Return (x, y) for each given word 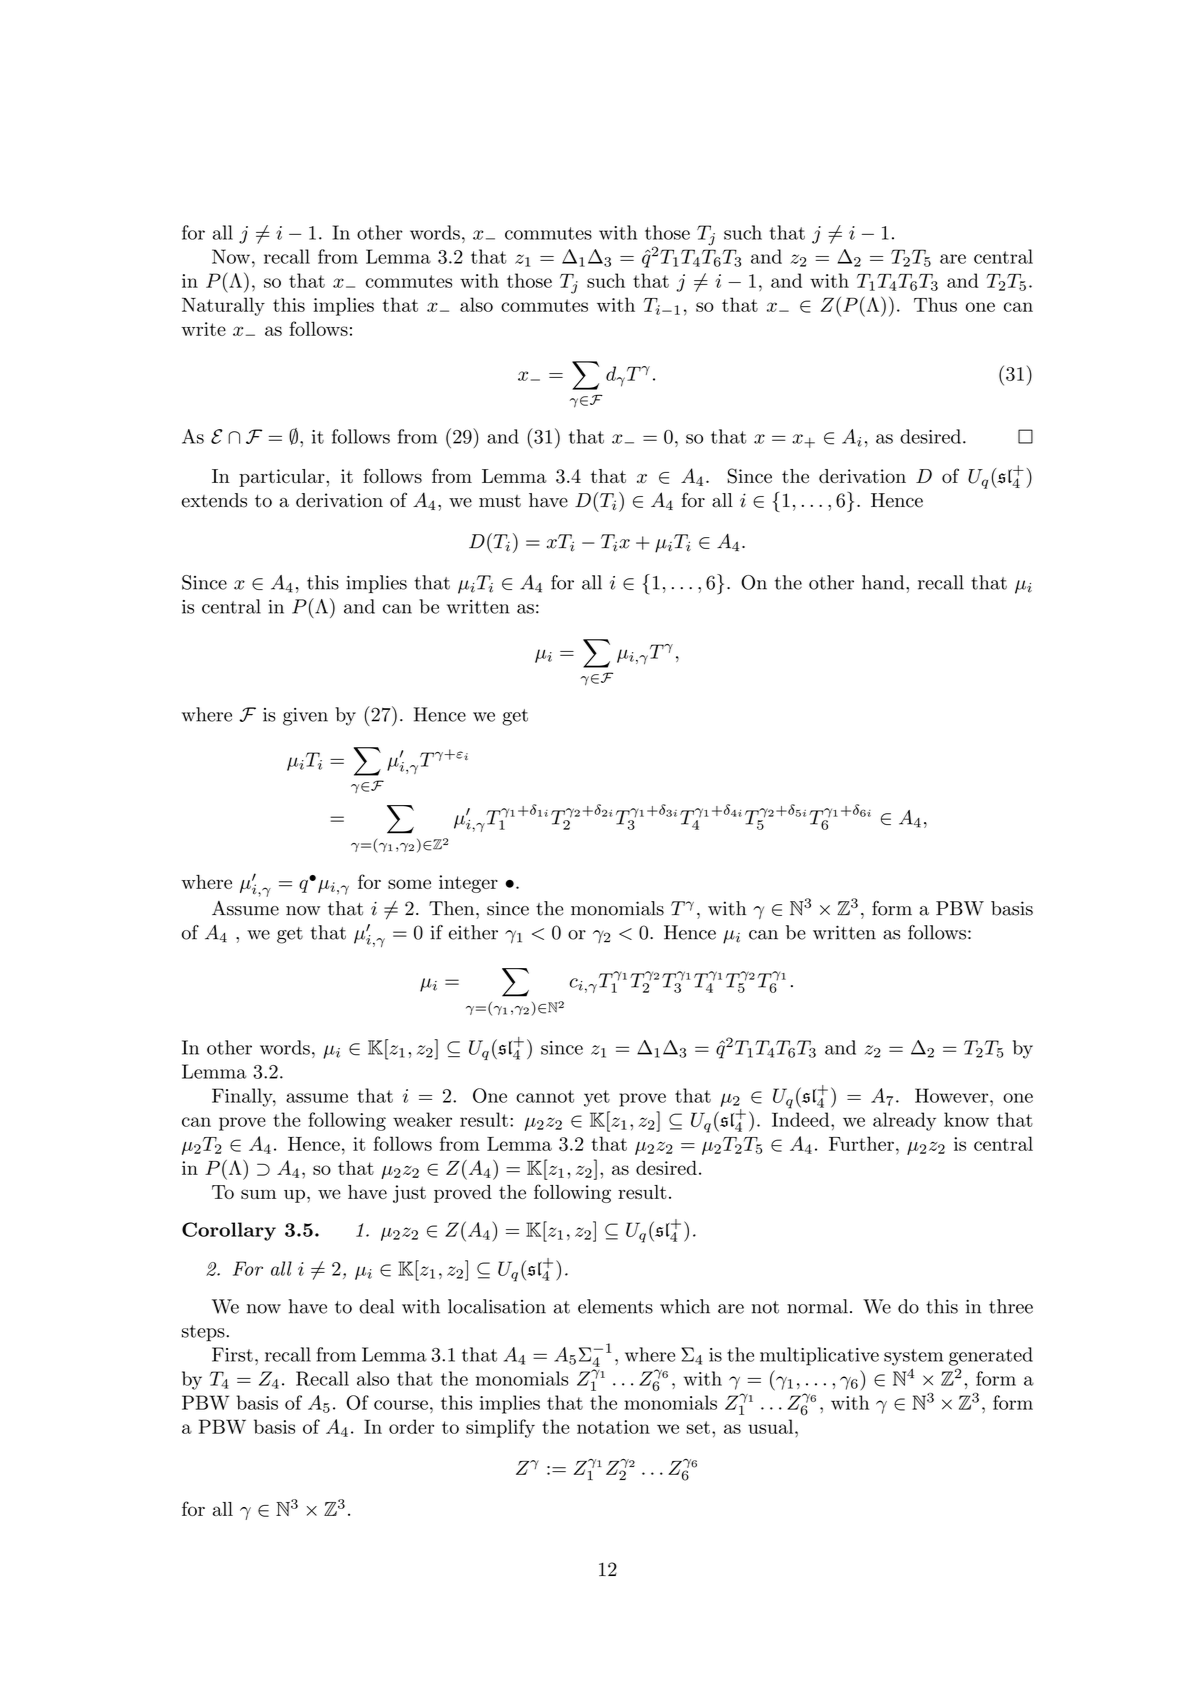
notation (613, 1427)
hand (884, 582)
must (500, 501)
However (953, 1095)
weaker (422, 1119)
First (232, 1354)
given (305, 717)
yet (597, 1098)
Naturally (223, 306)
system (913, 1357)
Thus (935, 304)
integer (468, 884)
